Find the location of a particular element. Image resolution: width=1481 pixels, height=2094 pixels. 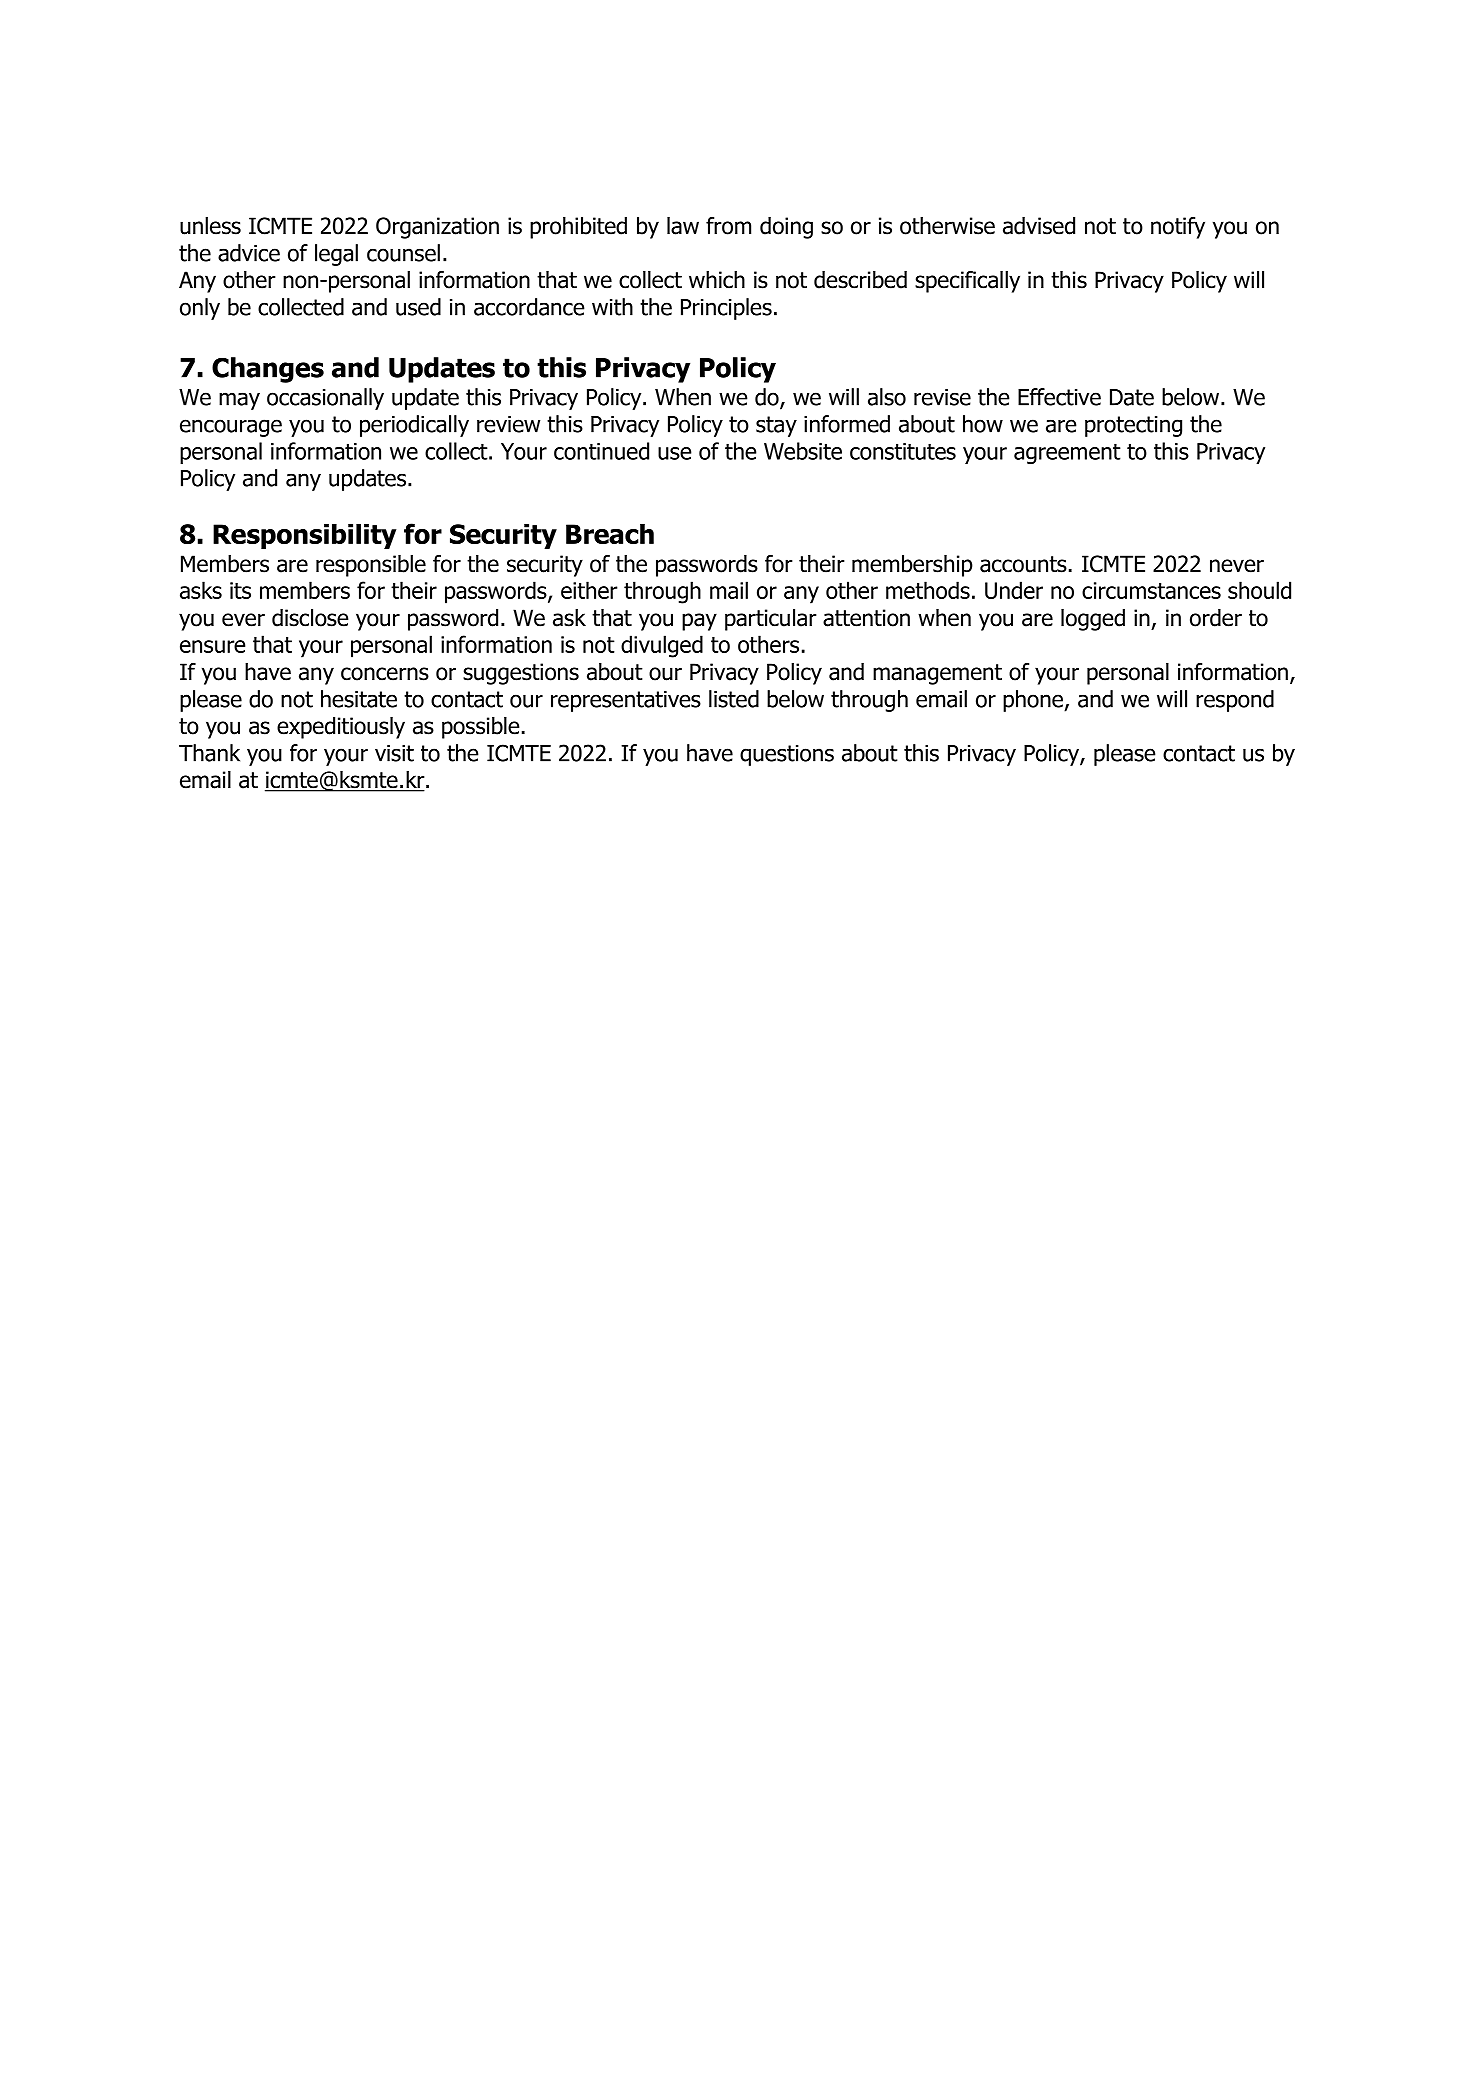

disclose is located at coordinates (310, 618).
